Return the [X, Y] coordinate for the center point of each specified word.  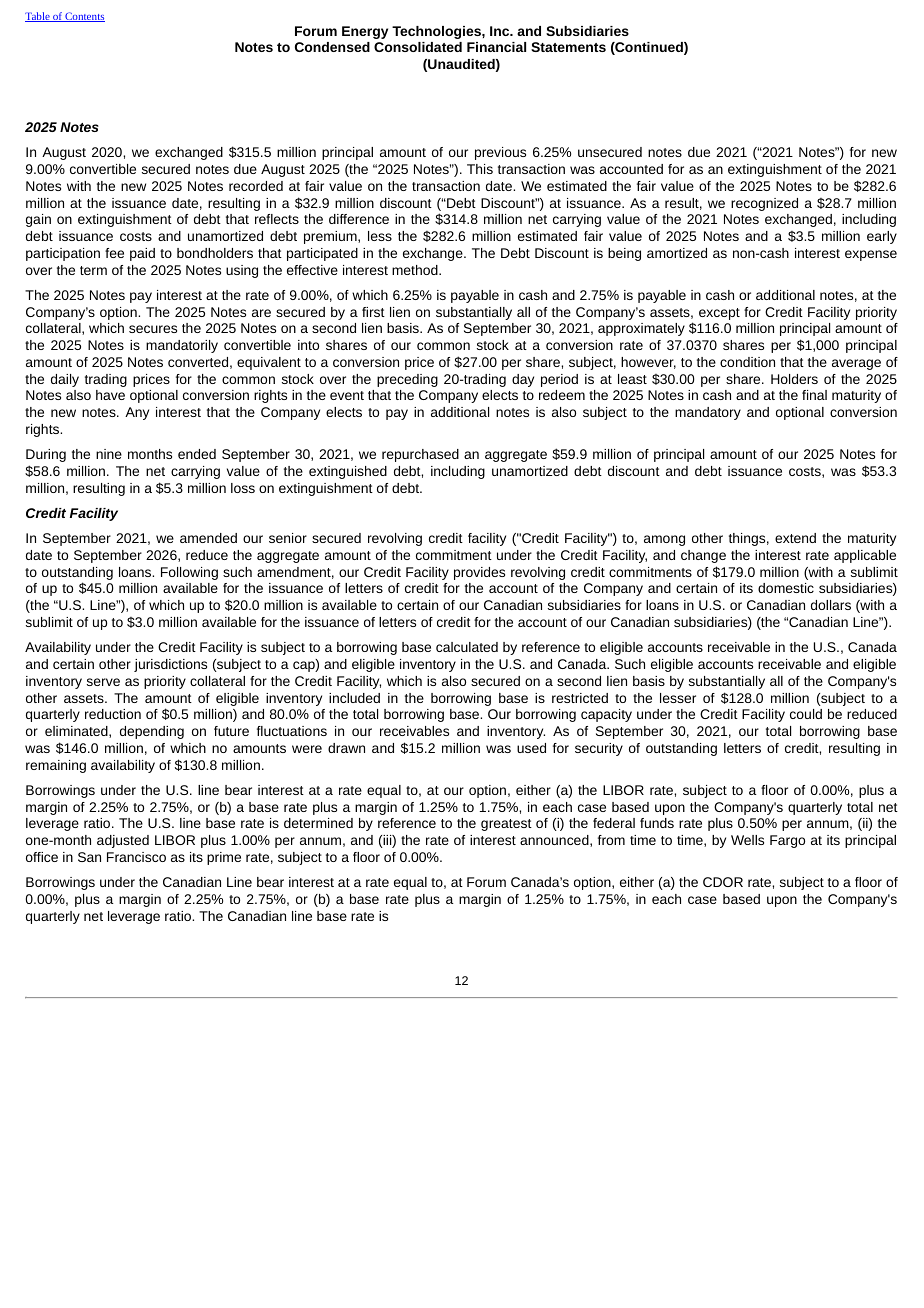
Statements [568, 47]
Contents [84, 17]
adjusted [123, 841]
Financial [496, 47]
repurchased [420, 455]
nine [109, 454]
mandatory [708, 413]
